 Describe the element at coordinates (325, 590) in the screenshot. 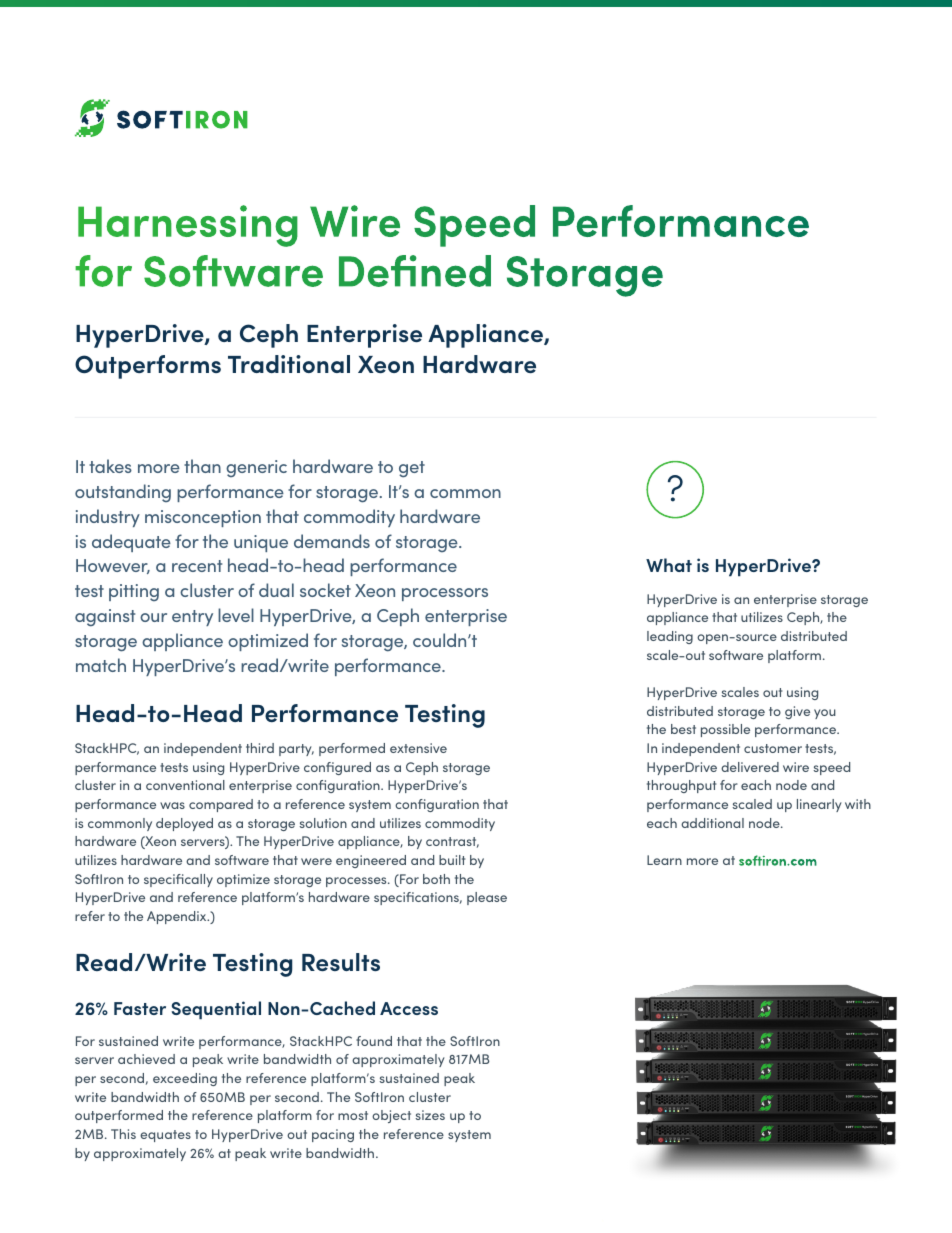

I see `socket` at that location.
